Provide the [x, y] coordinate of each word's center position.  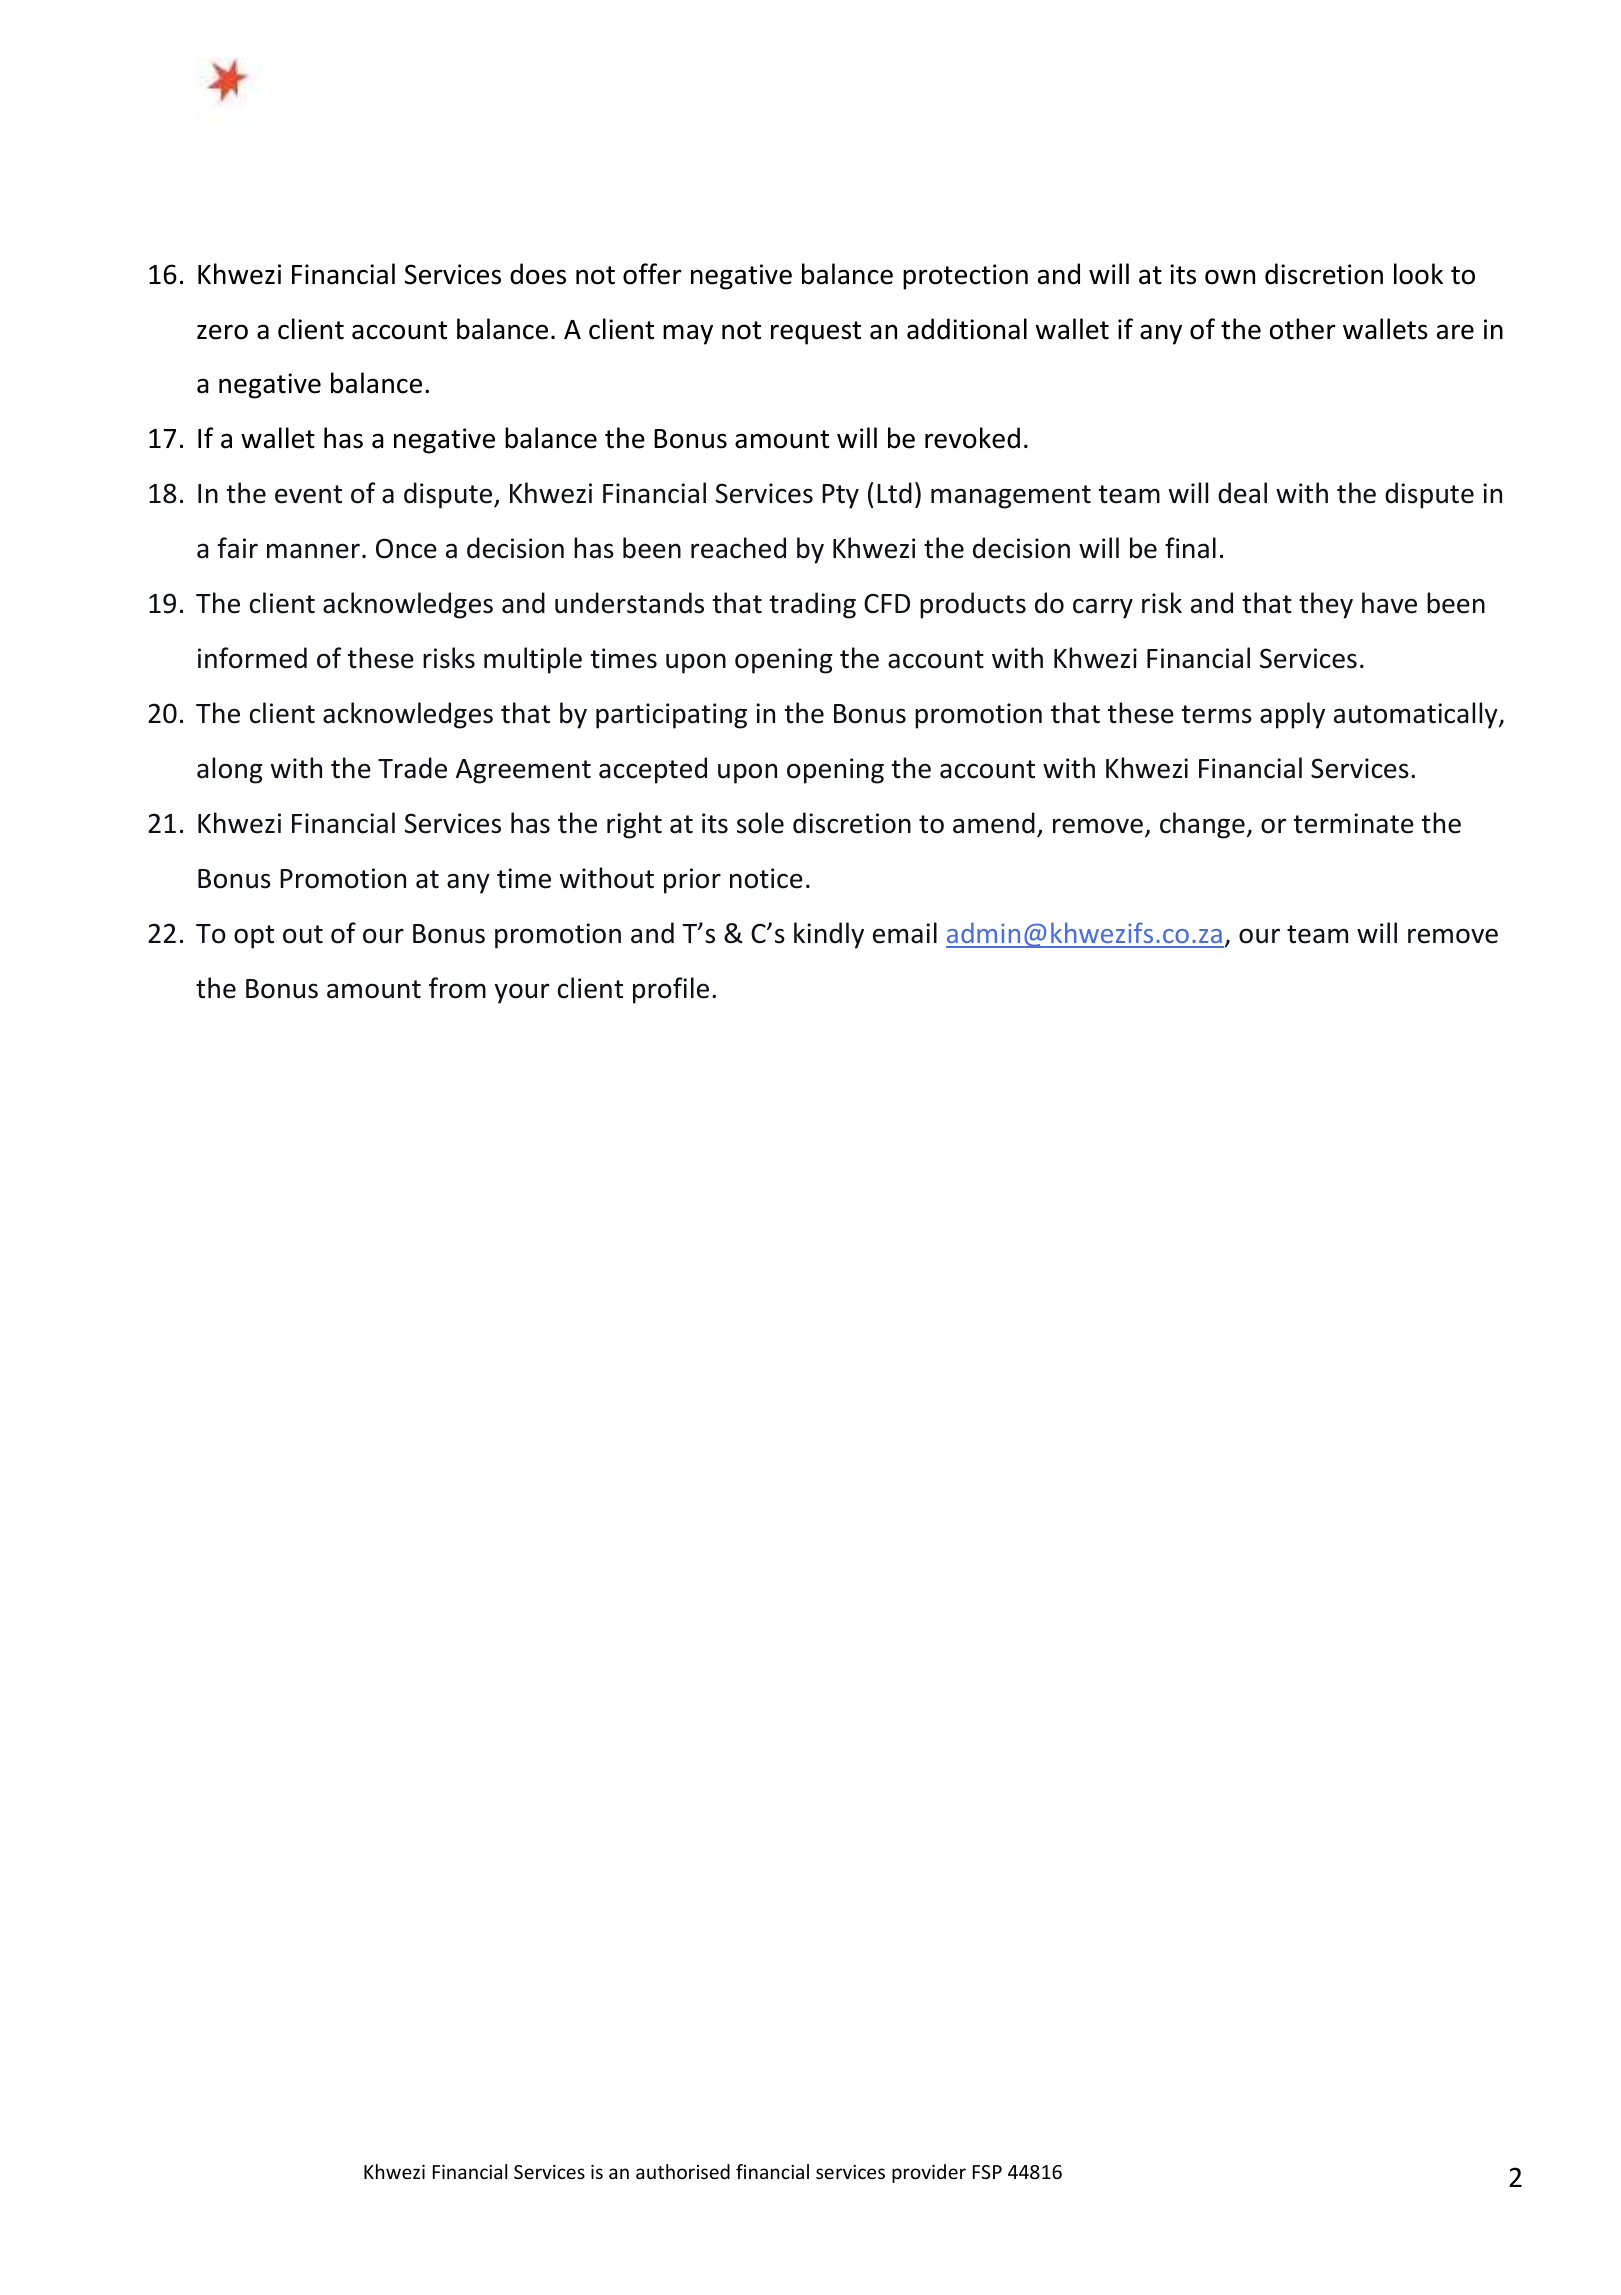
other [1303, 329]
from [457, 988]
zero [222, 332]
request [816, 333]
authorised [683, 2171]
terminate [1354, 823]
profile [671, 990]
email [905, 933]
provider [929, 2173]
